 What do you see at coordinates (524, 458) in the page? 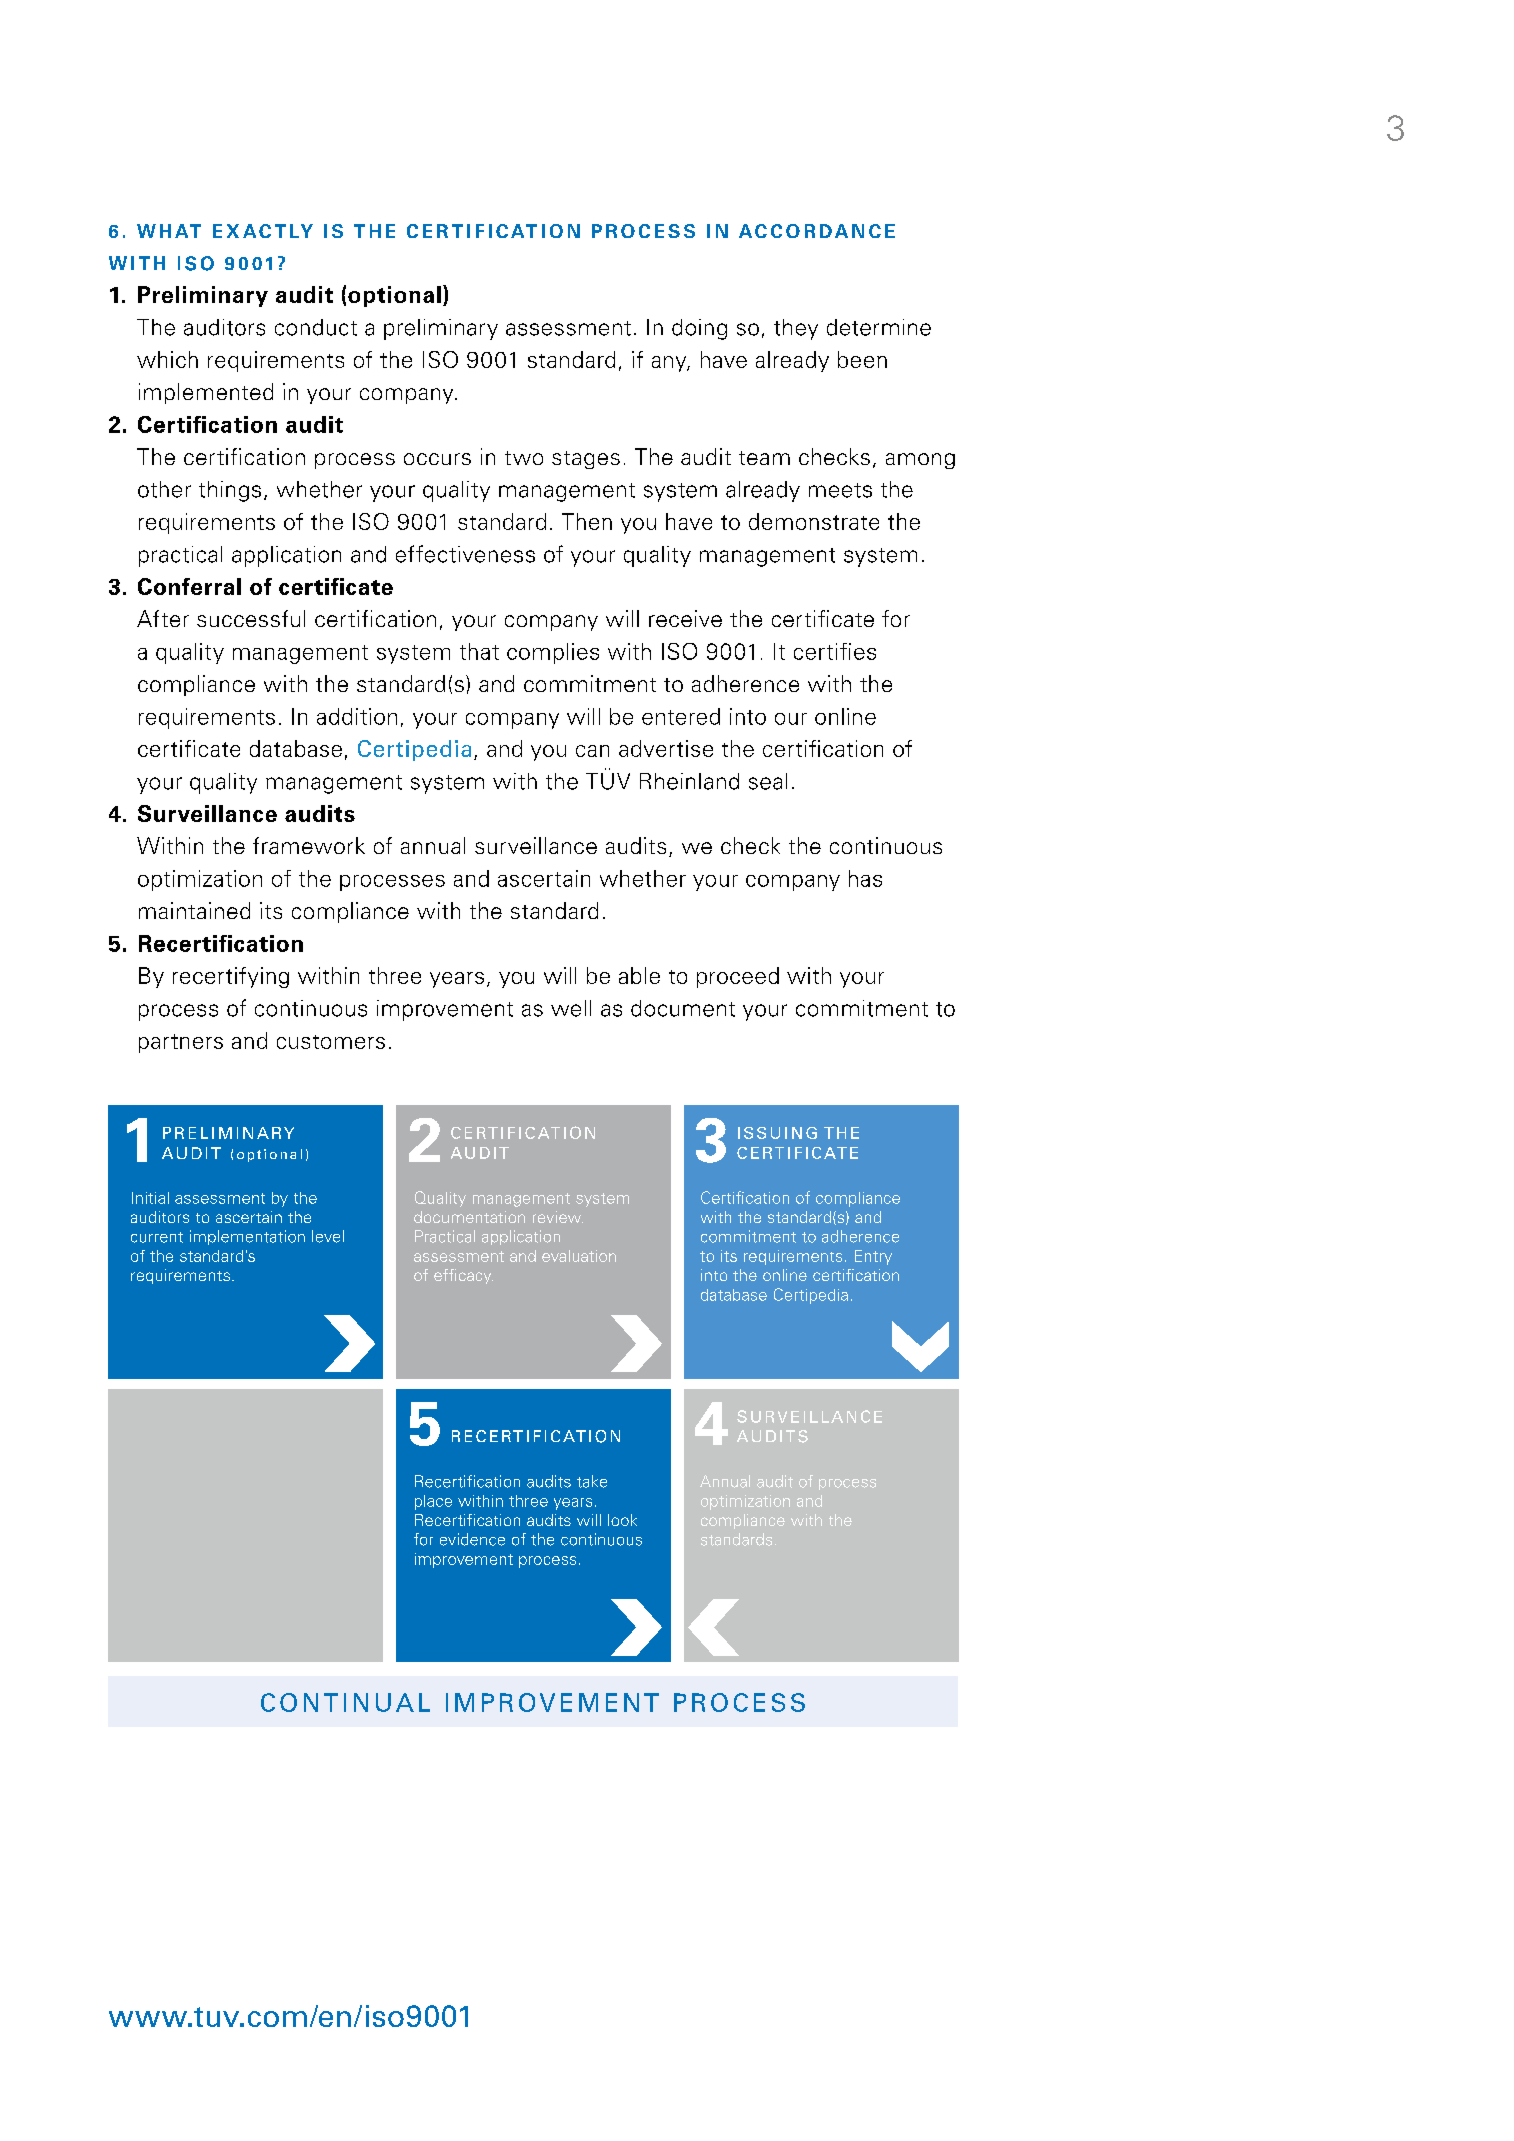
I see `two` at bounding box center [524, 458].
